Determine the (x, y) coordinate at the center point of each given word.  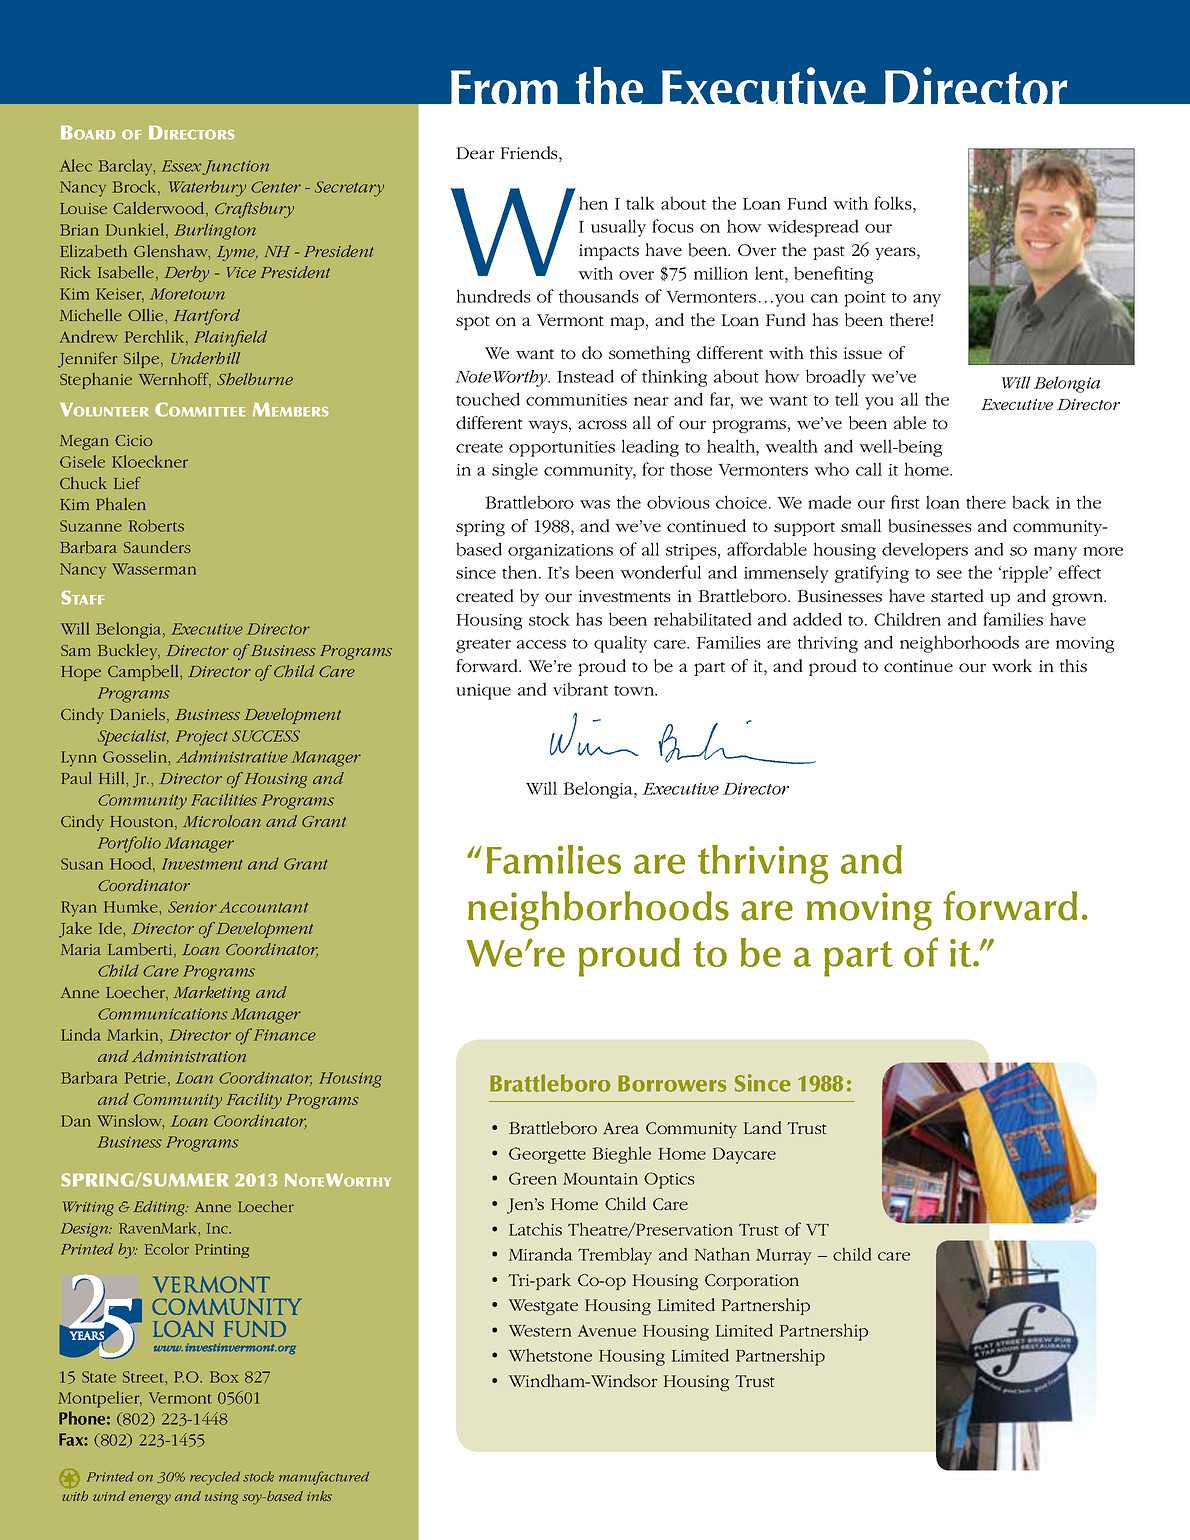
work (1012, 665)
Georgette (547, 1155)
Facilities (224, 800)
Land (762, 1127)
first (905, 502)
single (515, 471)
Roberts (156, 525)
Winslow (130, 1121)
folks (894, 203)
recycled (215, 1478)
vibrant (580, 689)
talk (640, 203)
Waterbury (207, 188)
